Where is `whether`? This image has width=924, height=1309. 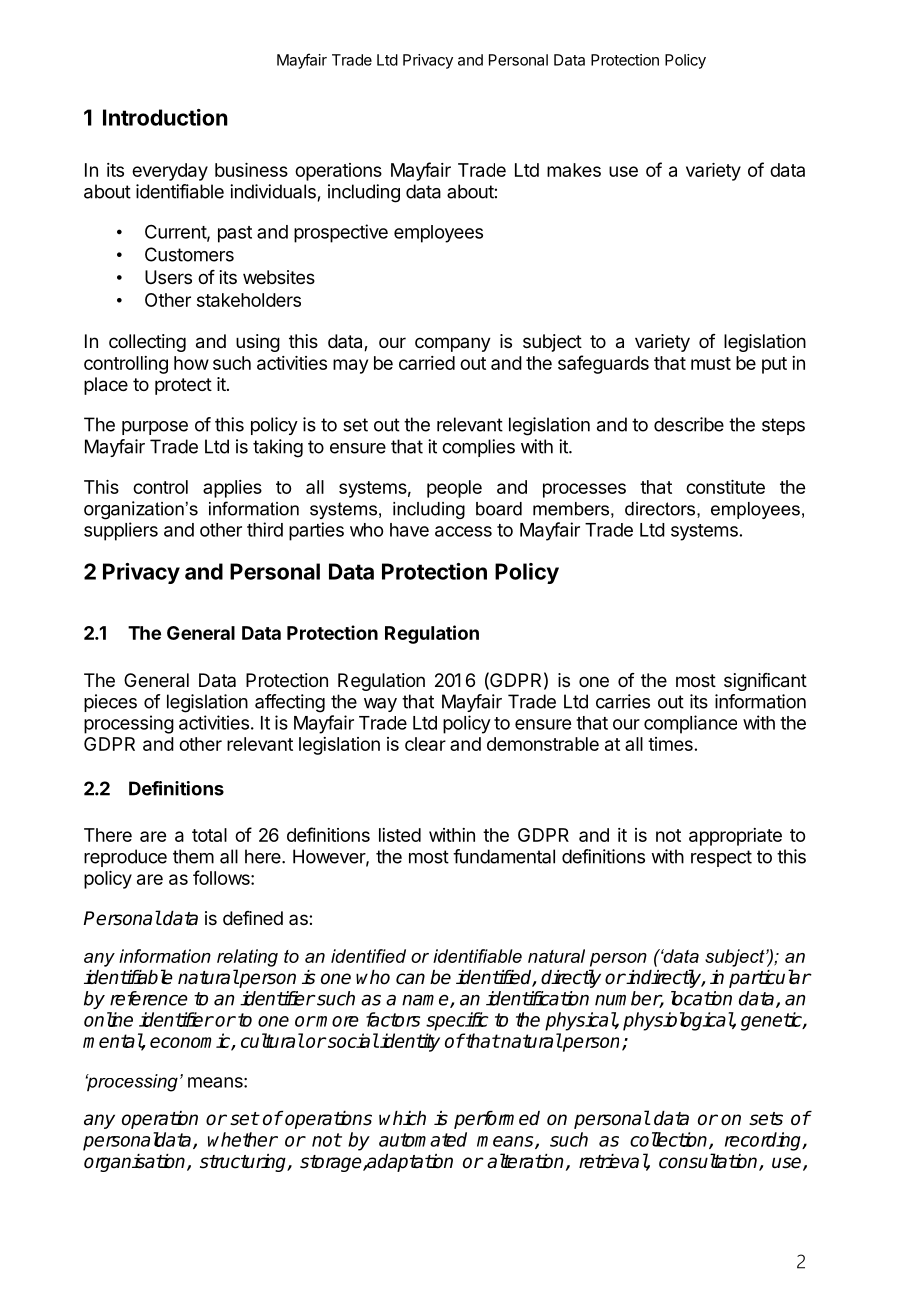
whether is located at coordinates (243, 1139).
